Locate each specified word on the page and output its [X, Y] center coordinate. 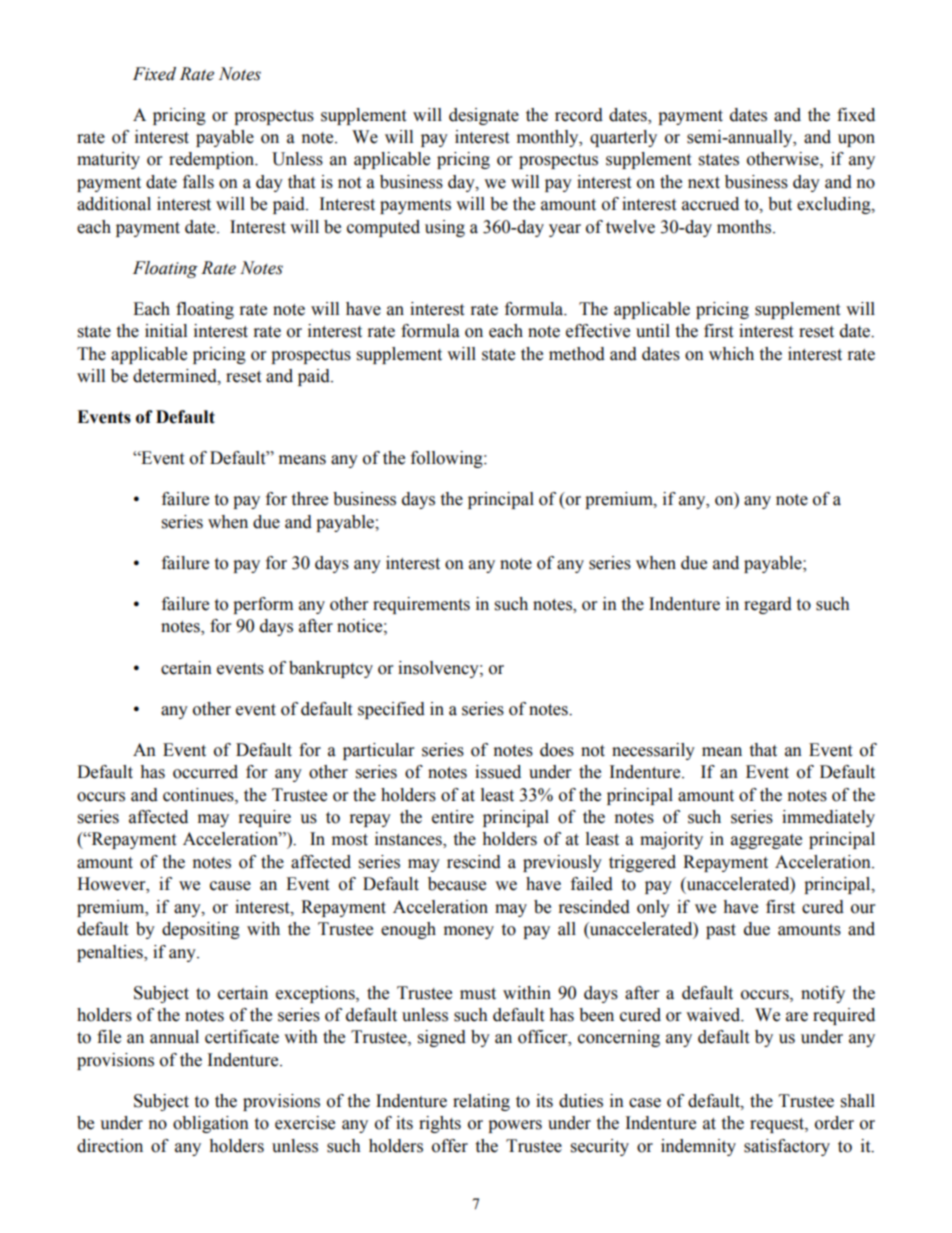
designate [484, 116]
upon [856, 140]
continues [199, 795]
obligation [211, 1124]
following [448, 459]
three [309, 499]
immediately [828, 818]
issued [498, 772]
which [731, 354]
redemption [213, 160]
